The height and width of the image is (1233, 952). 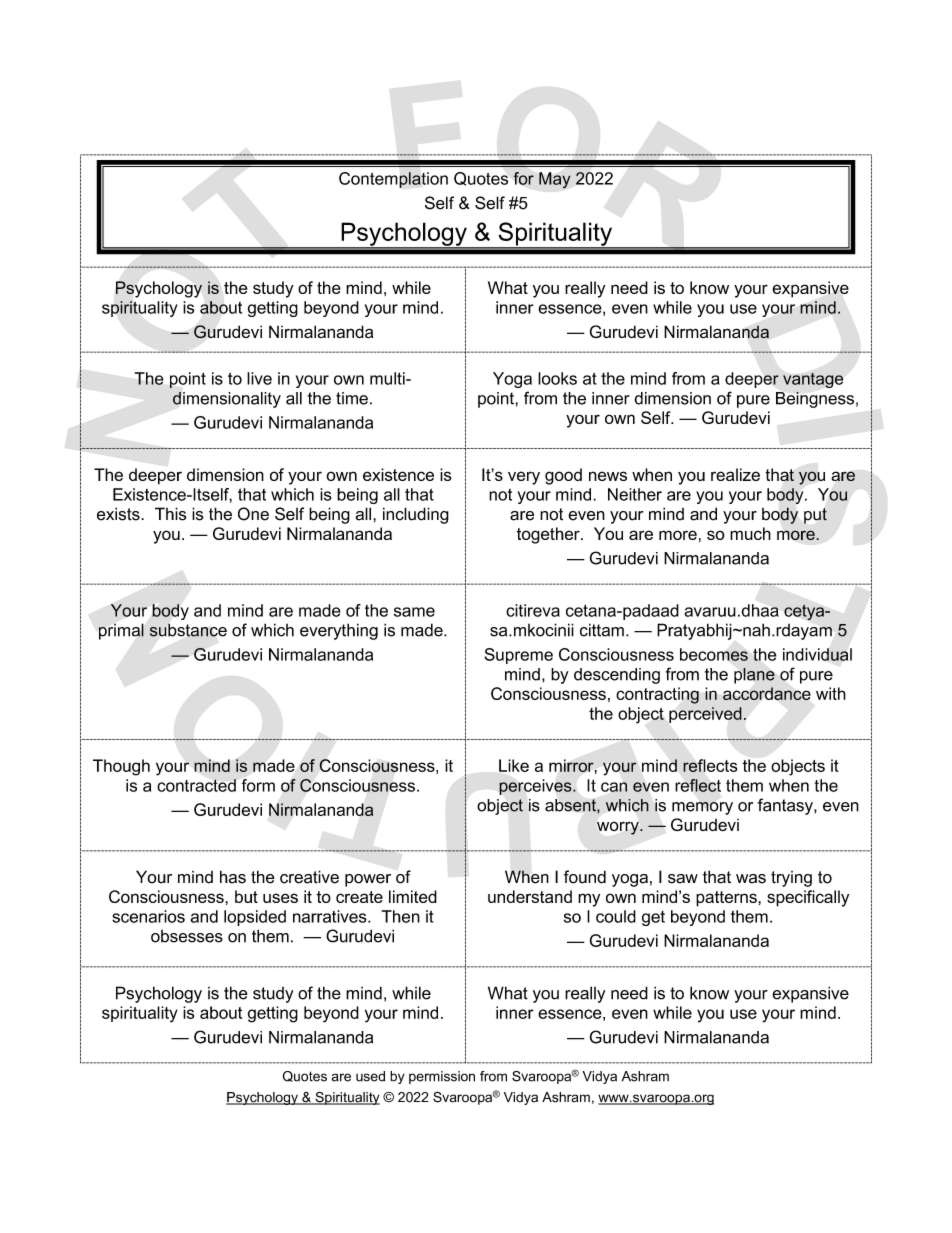 I want to click on Like, so click(x=514, y=765).
